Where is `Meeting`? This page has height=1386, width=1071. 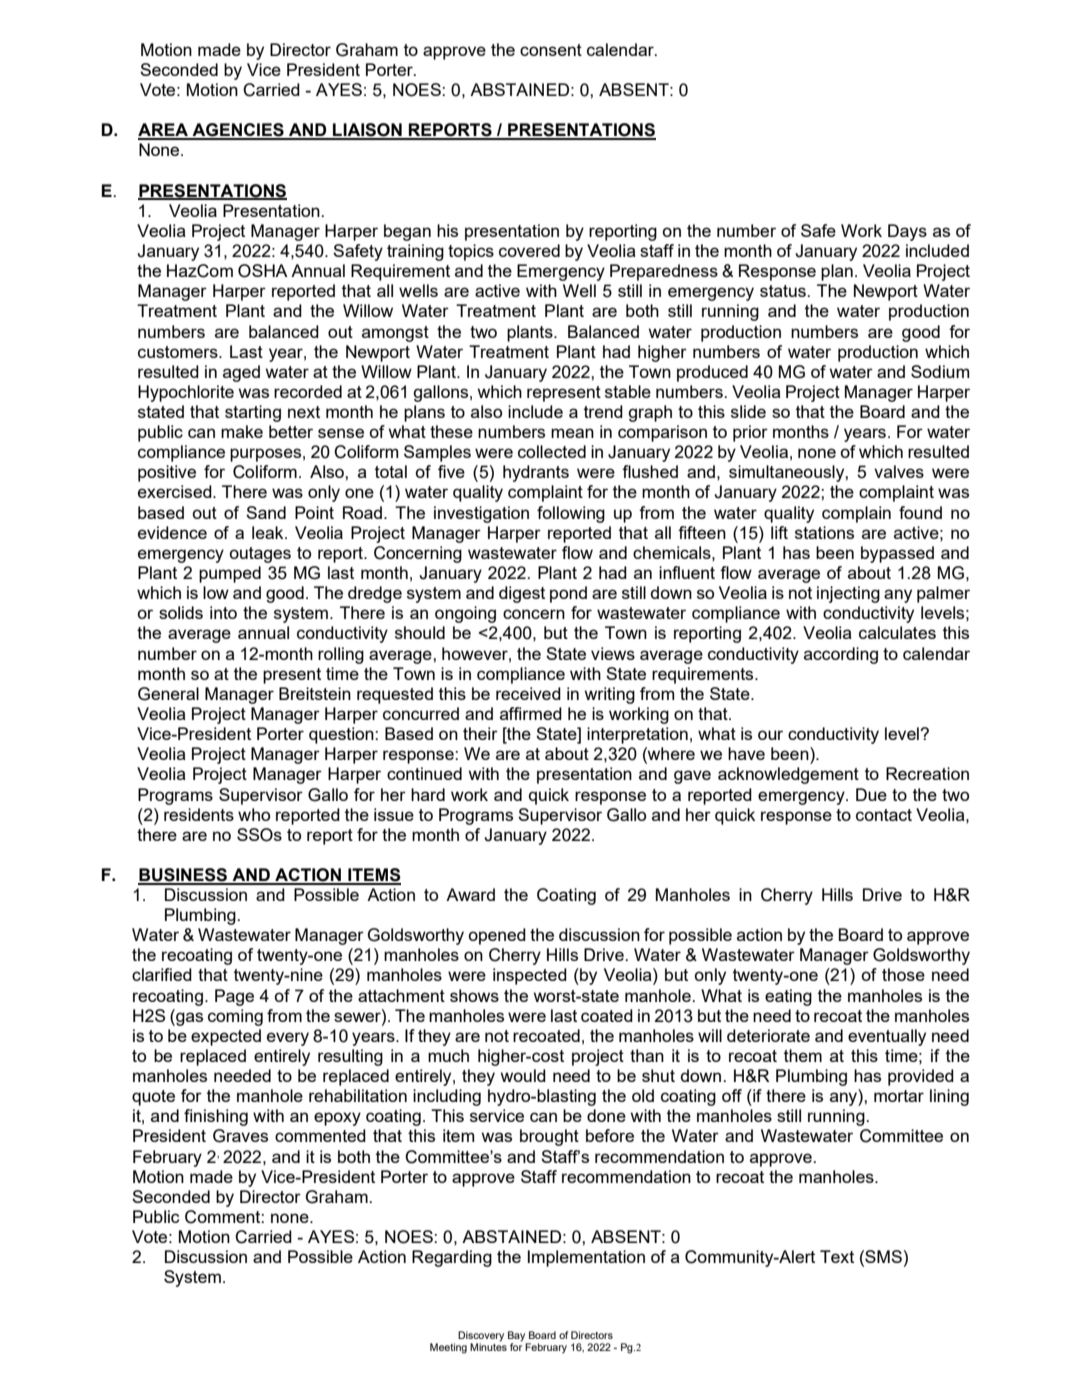
Meeting is located at coordinates (448, 1348).
